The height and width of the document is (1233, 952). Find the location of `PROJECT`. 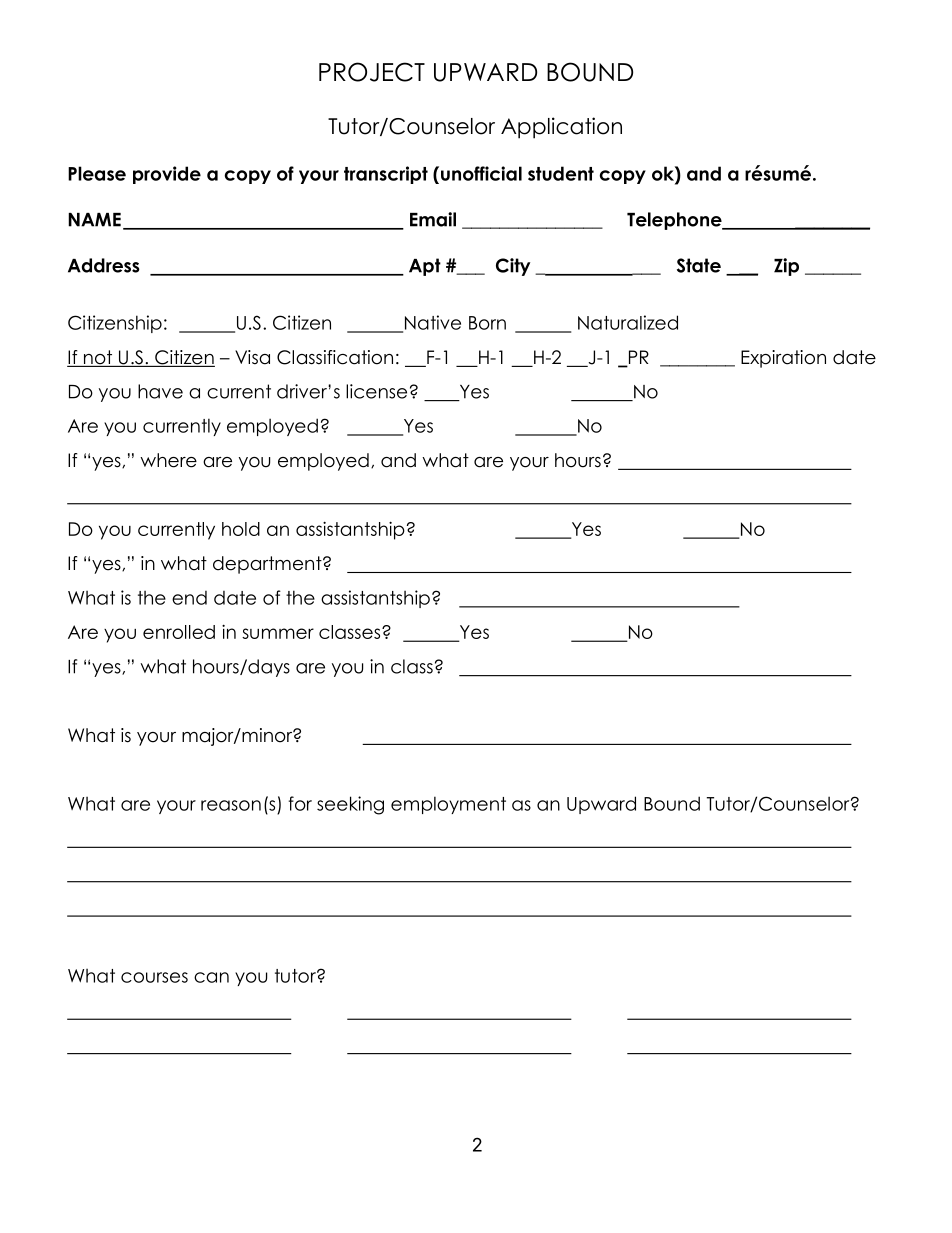

PROJECT is located at coordinates (372, 72).
